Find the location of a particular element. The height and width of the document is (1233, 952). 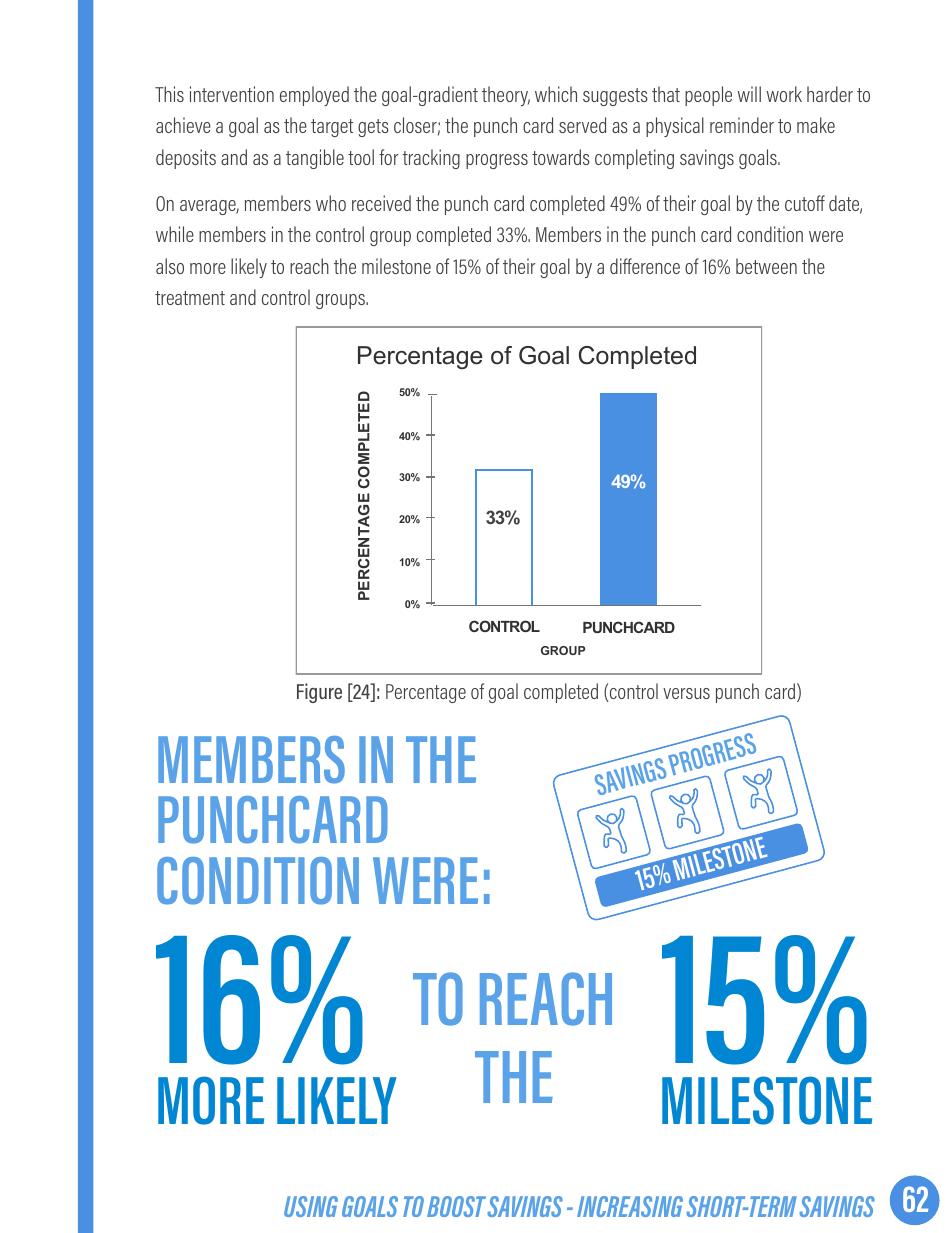

intervention is located at coordinates (232, 94).
